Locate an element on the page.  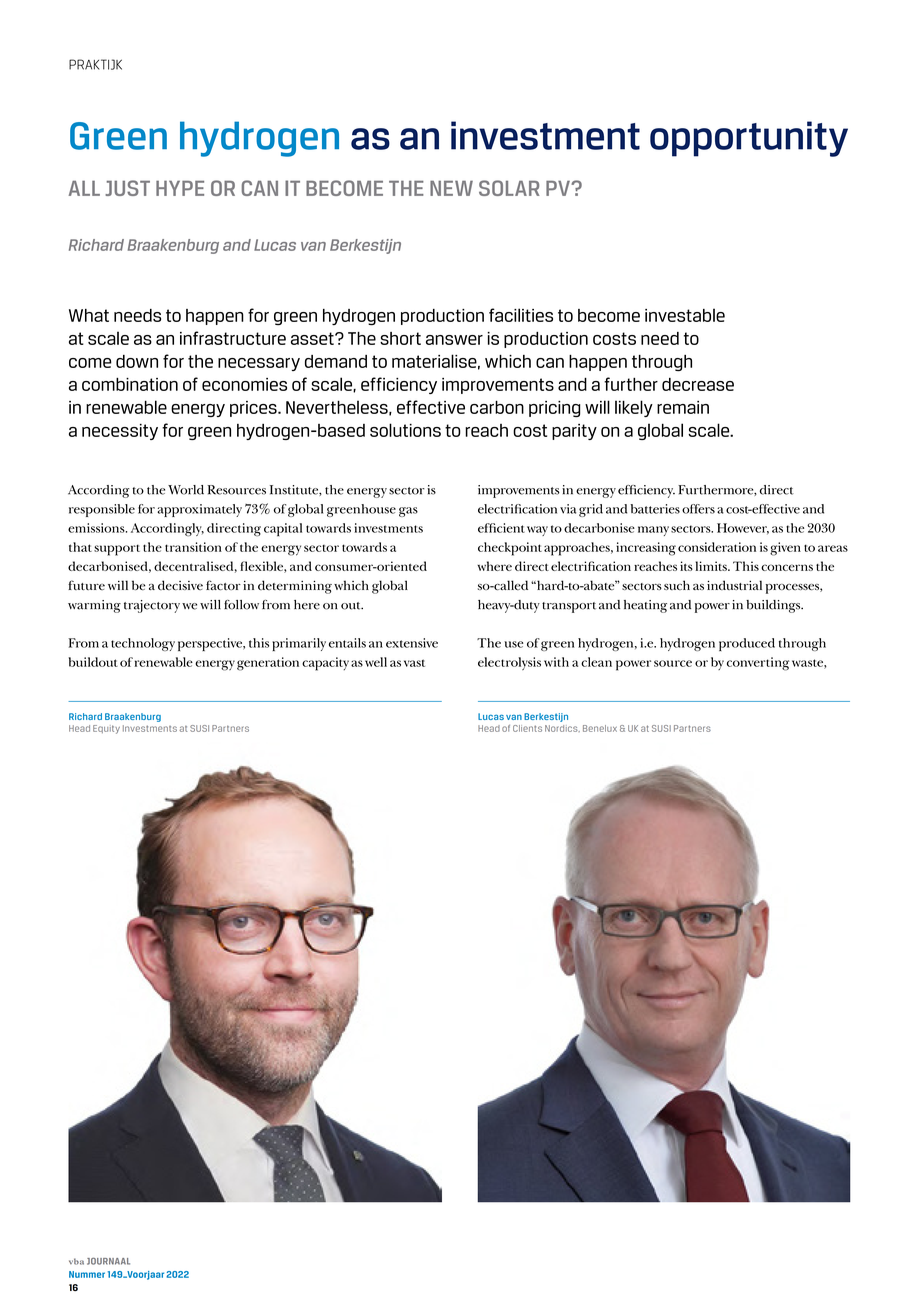
vba is located at coordinates (76, 1261).
